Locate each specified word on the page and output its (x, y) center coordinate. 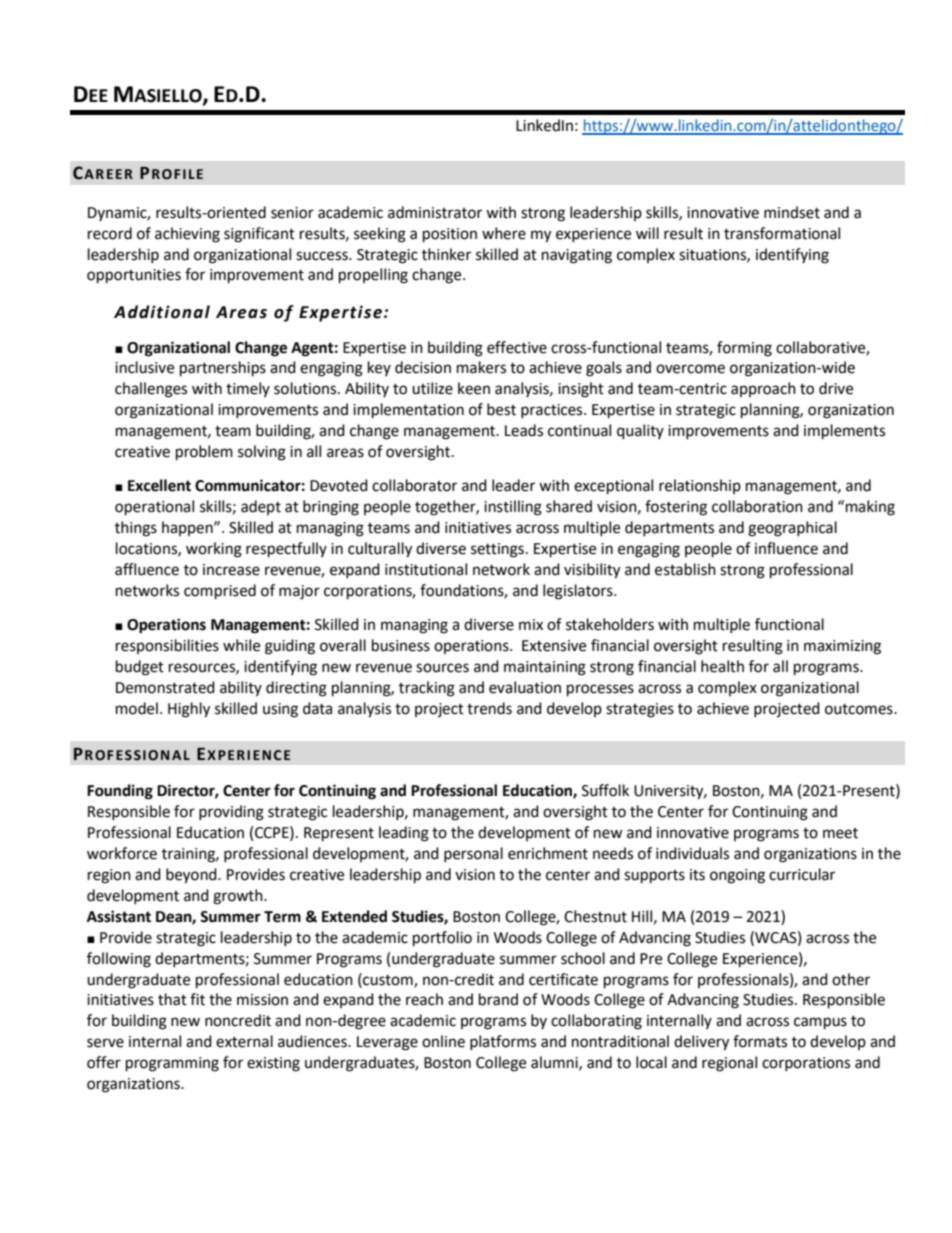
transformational (782, 233)
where (504, 233)
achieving (187, 235)
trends (489, 708)
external (244, 1041)
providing (231, 813)
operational (154, 508)
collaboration (757, 506)
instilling (513, 508)
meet (840, 833)
